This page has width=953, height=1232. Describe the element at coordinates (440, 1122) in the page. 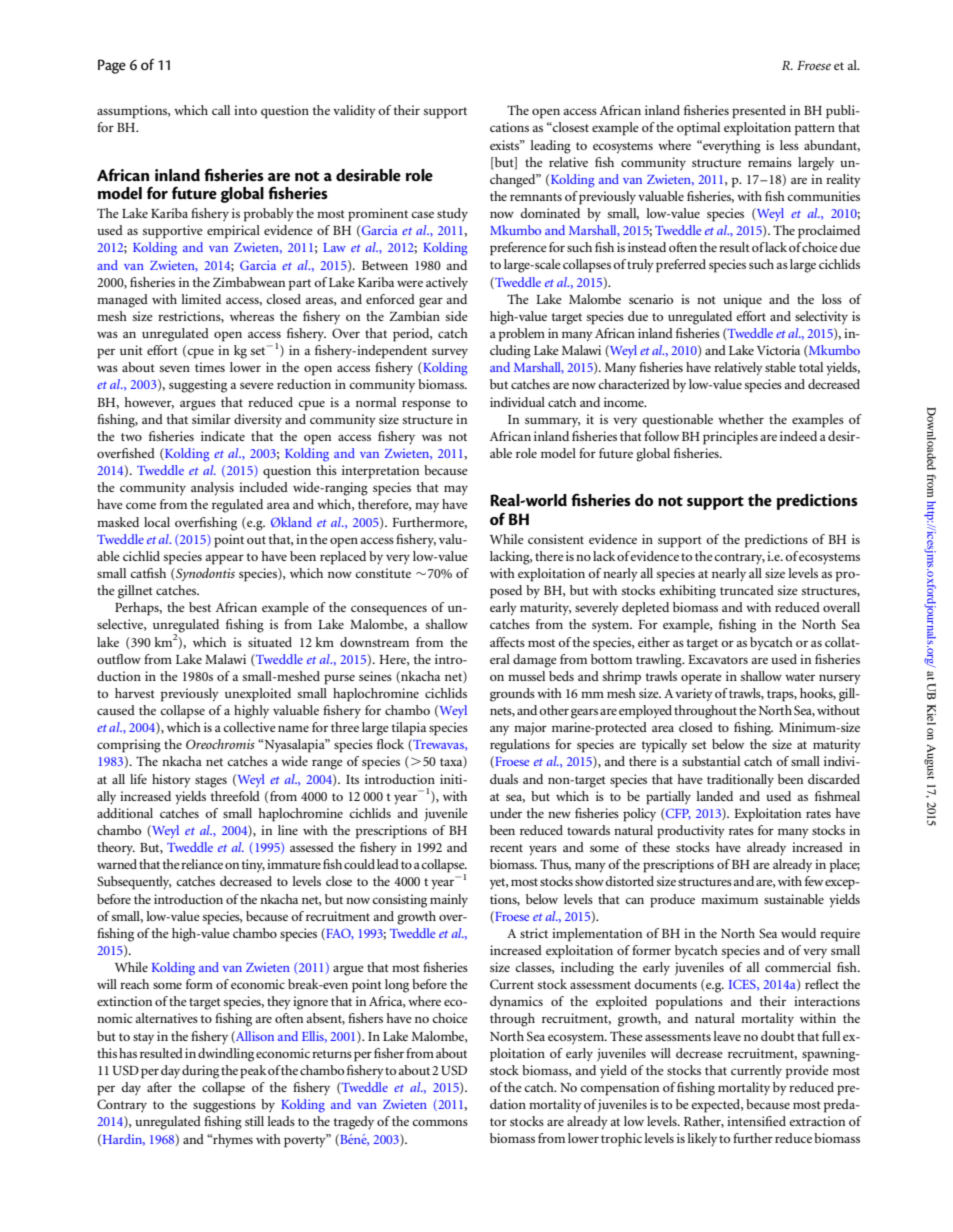

I see `commons` at that location.
